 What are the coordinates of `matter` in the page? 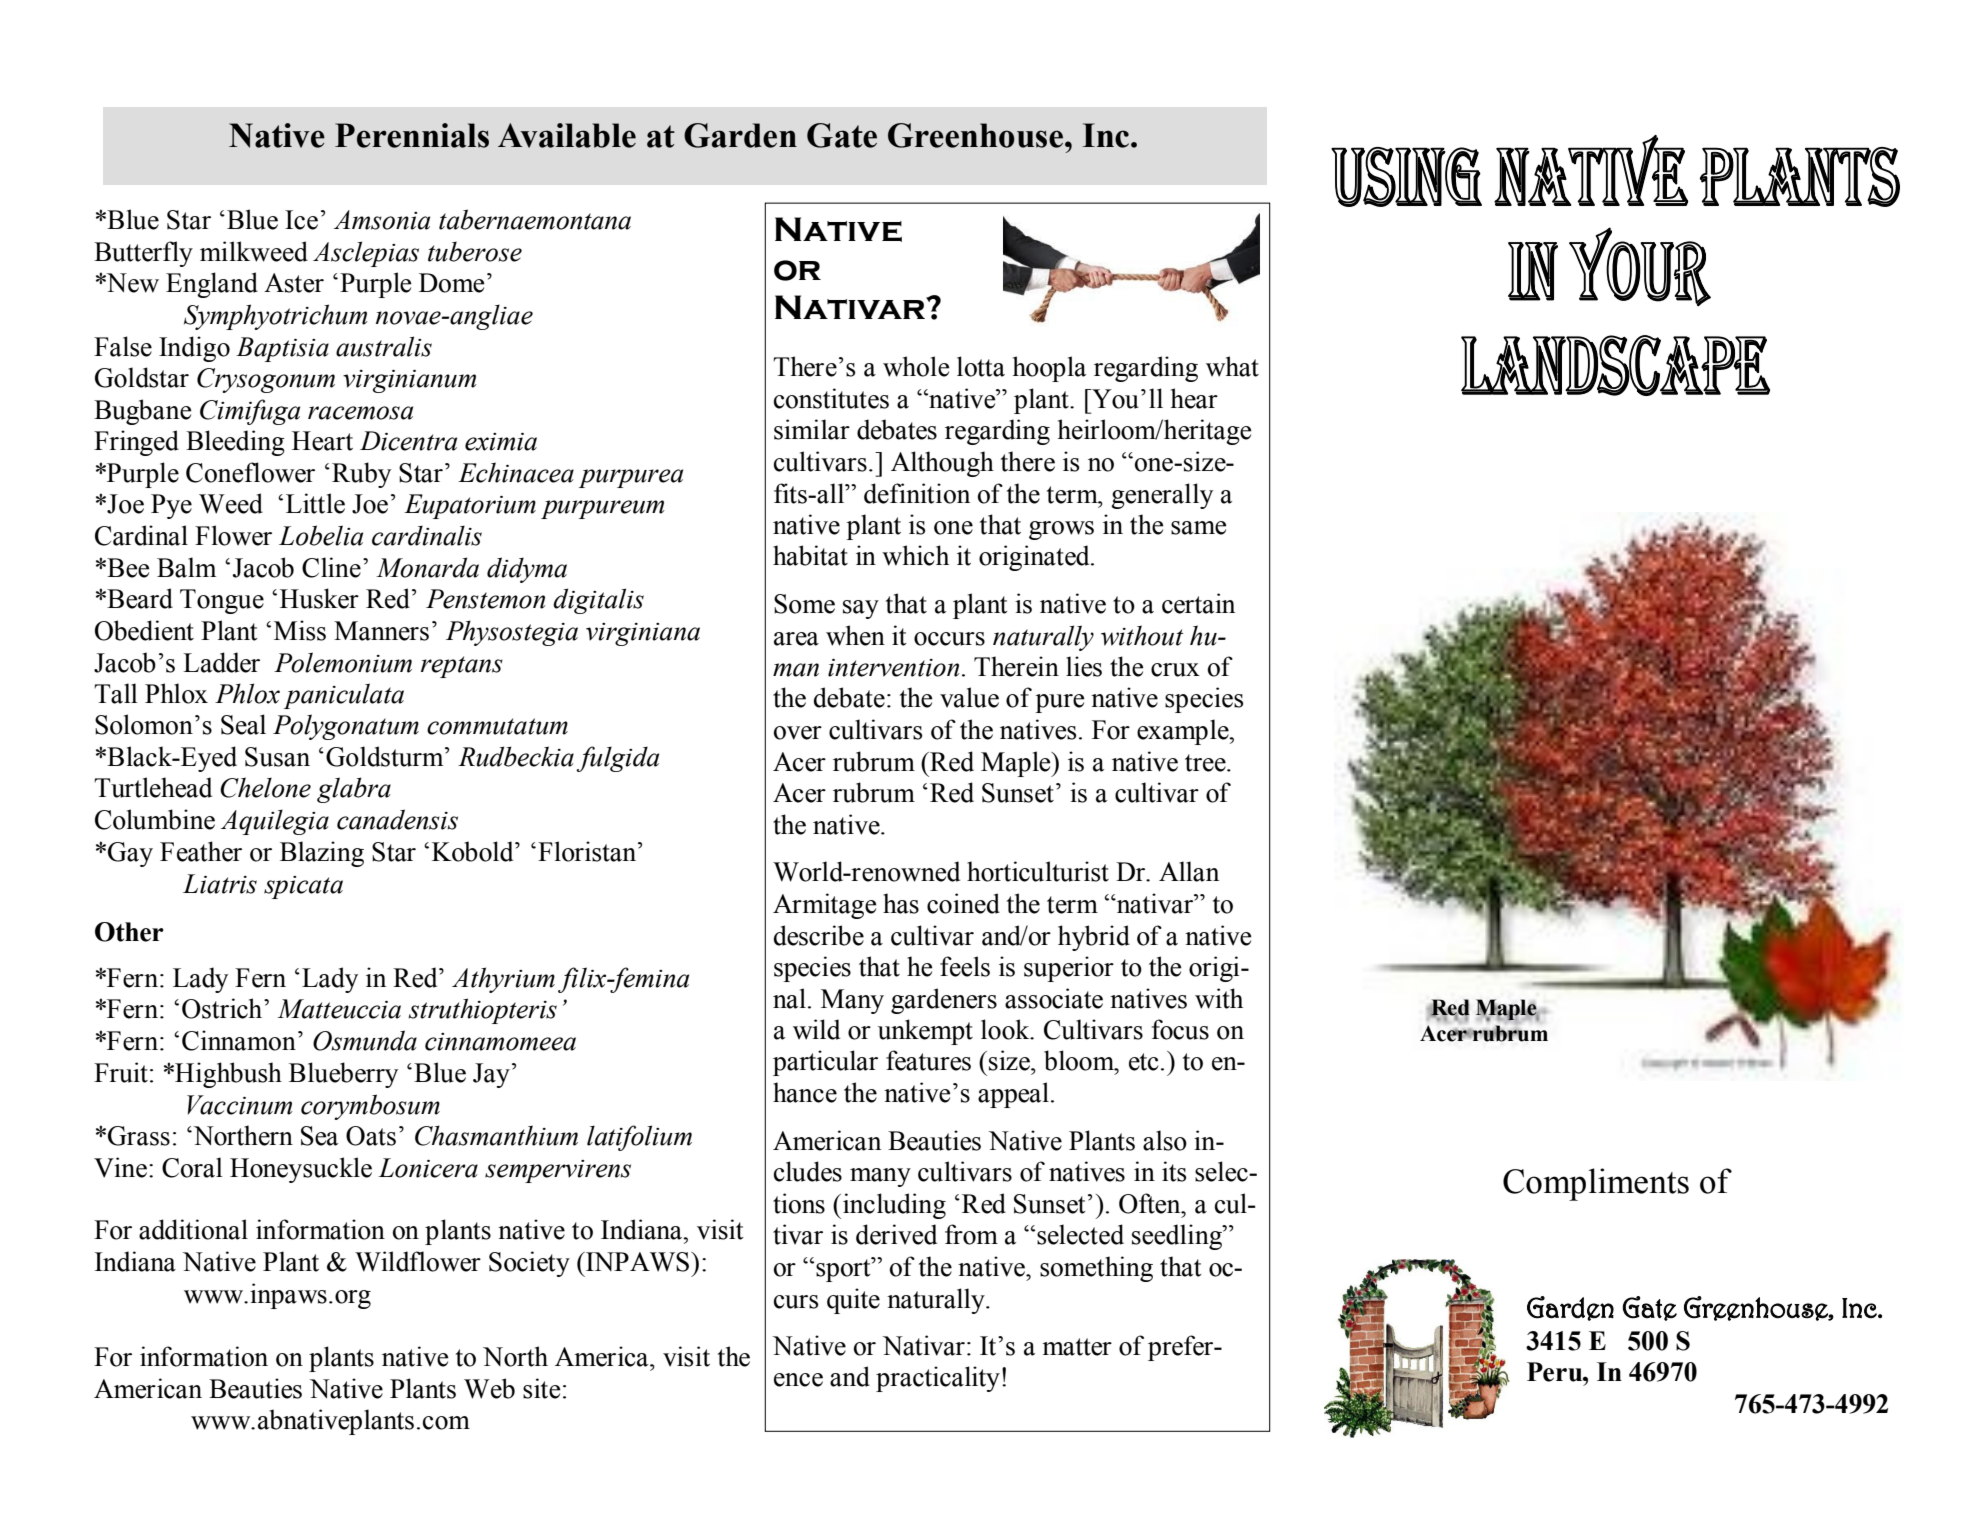 It's located at (1077, 1347).
